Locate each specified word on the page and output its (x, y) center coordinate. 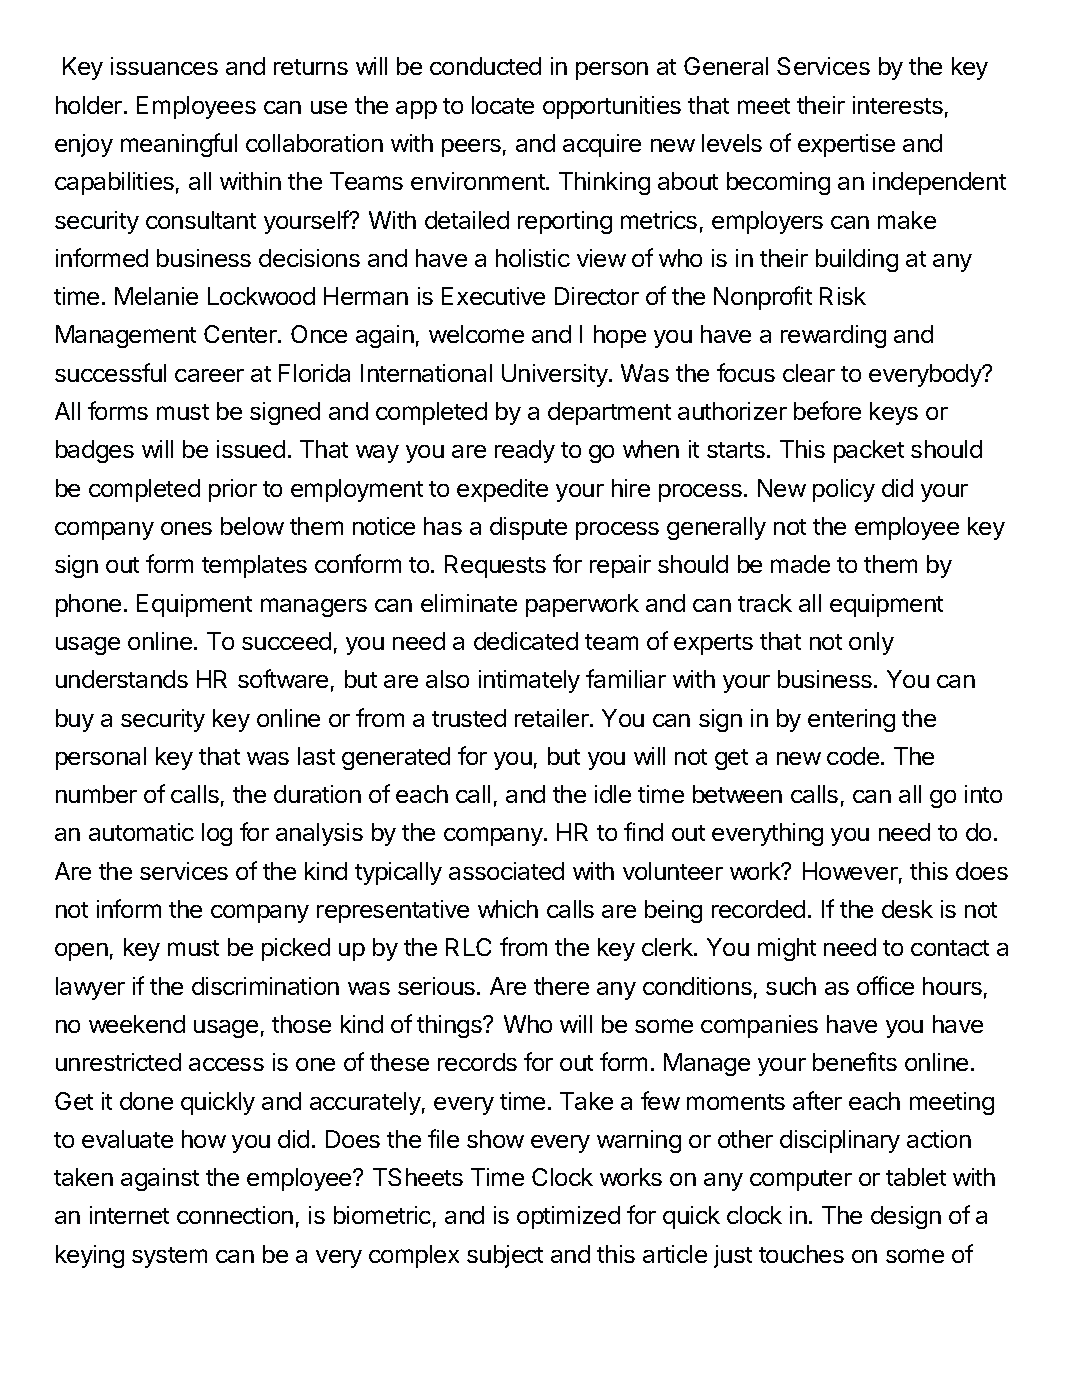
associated (506, 871)
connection (235, 1215)
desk (907, 909)
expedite (502, 490)
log (217, 834)
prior (233, 490)
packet (869, 451)
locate (503, 105)
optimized (568, 1217)
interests (898, 105)
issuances (164, 66)
